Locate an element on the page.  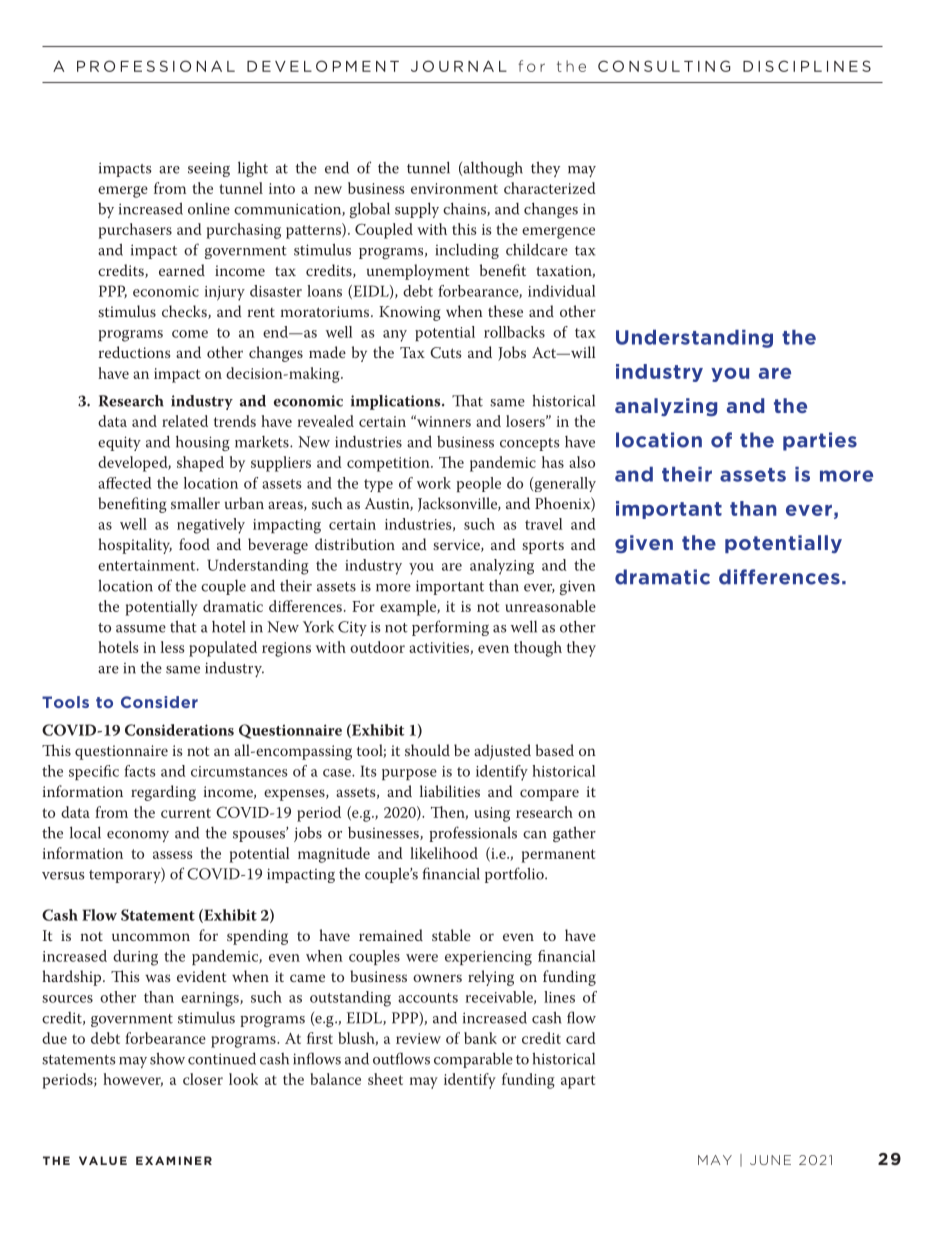
assume is located at coordinates (141, 629).
